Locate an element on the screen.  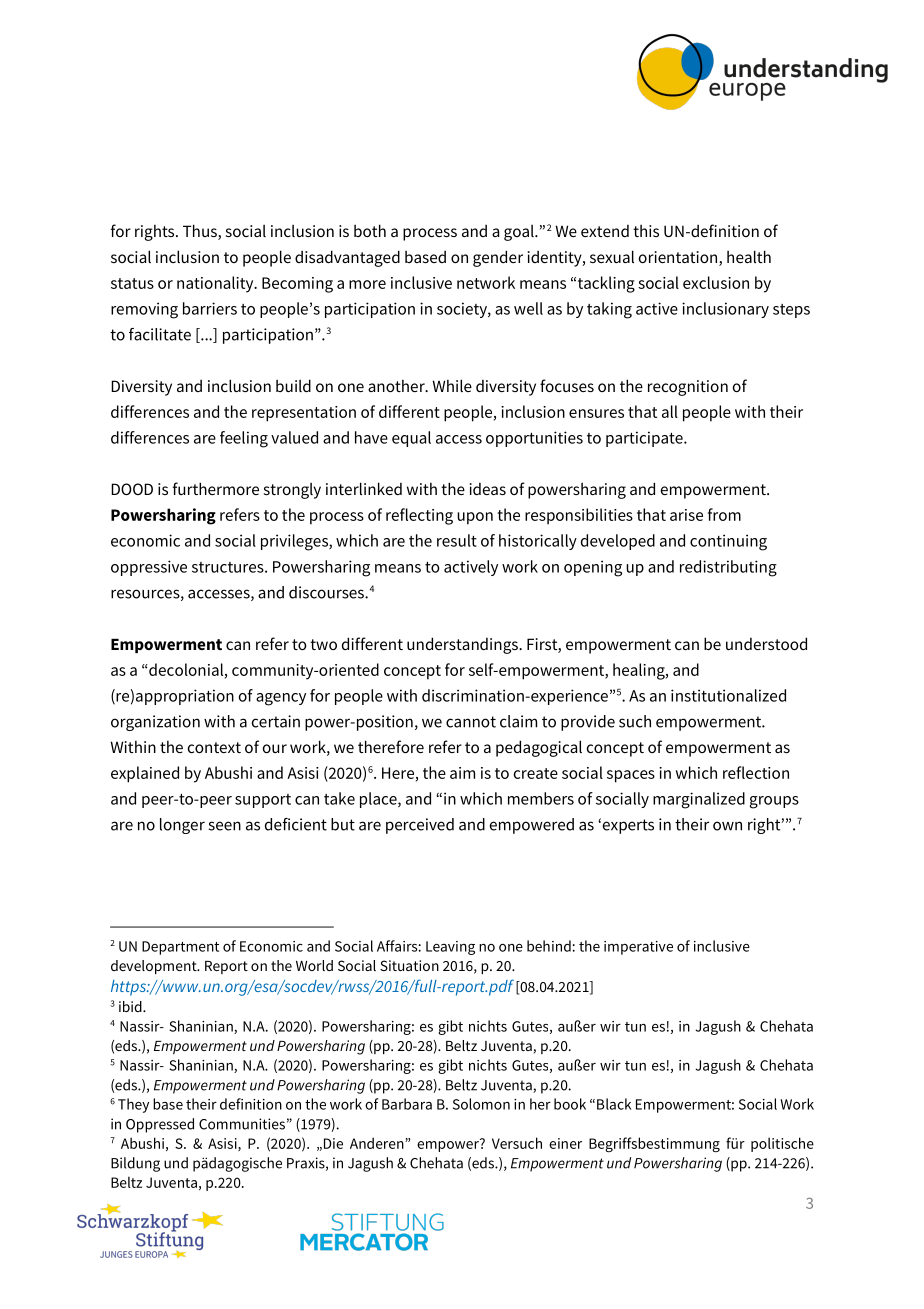
continuing is located at coordinates (728, 542).
